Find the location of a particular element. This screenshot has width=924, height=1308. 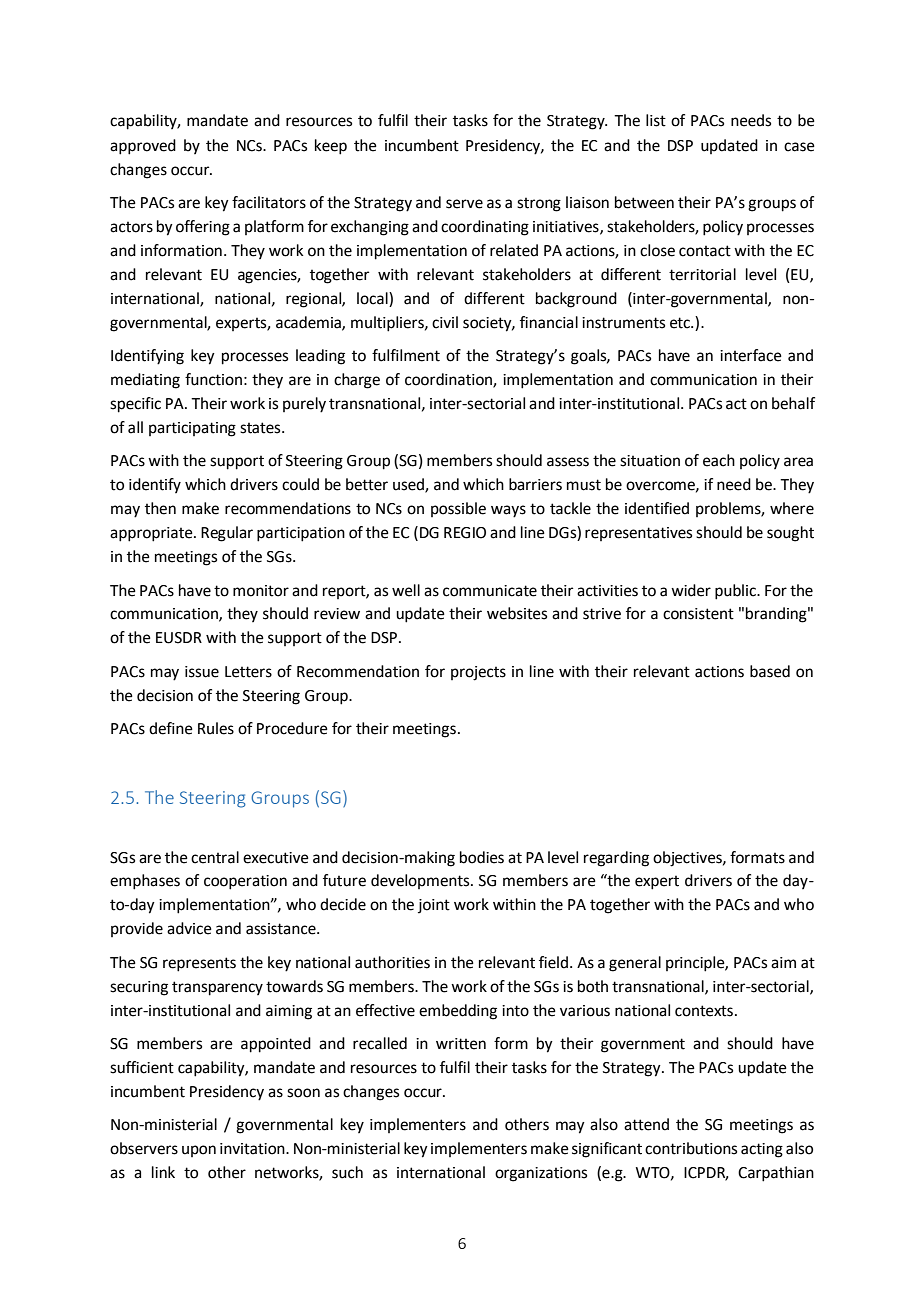

function is located at coordinates (213, 379).
